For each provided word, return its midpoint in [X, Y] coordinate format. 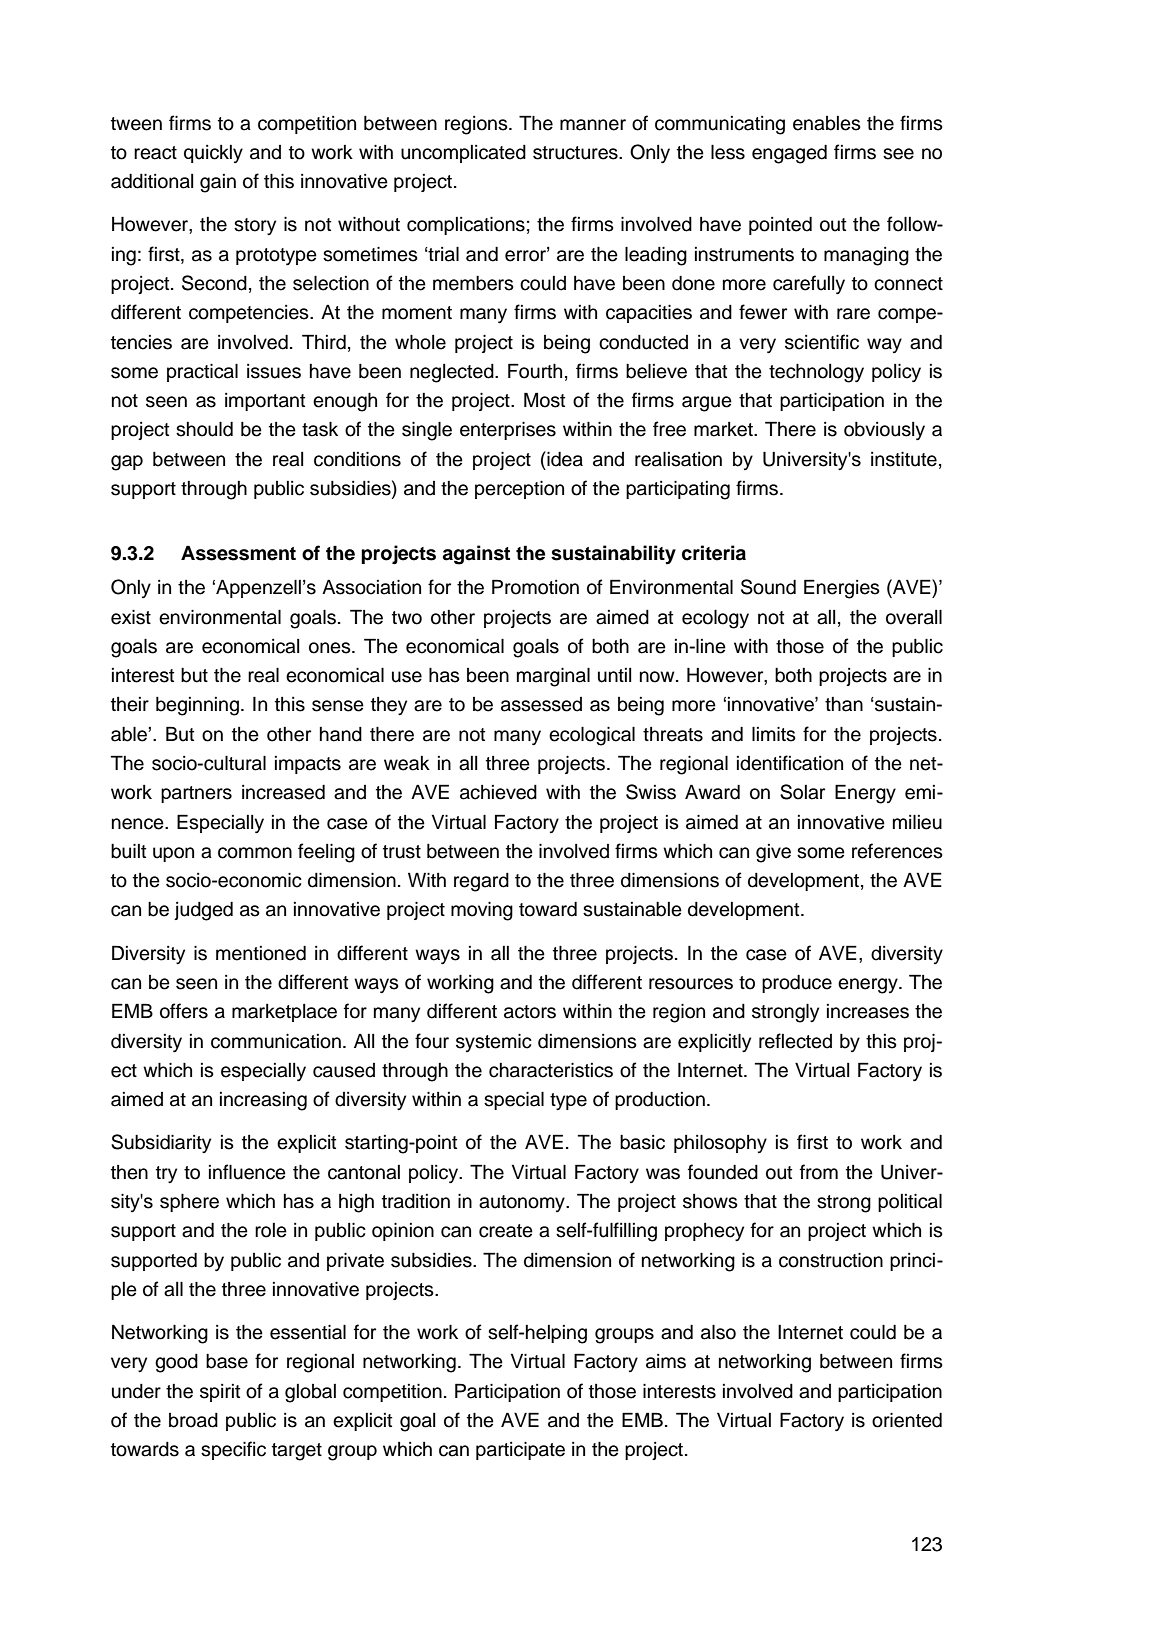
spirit [220, 1393]
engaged [789, 154]
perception [519, 490]
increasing [263, 1101]
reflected [795, 1041]
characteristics [551, 1070]
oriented [907, 1420]
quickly [213, 154]
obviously [884, 431]
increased [283, 792]
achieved [498, 792]
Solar [802, 792]
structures [576, 153]
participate [520, 1451]
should [204, 429]
